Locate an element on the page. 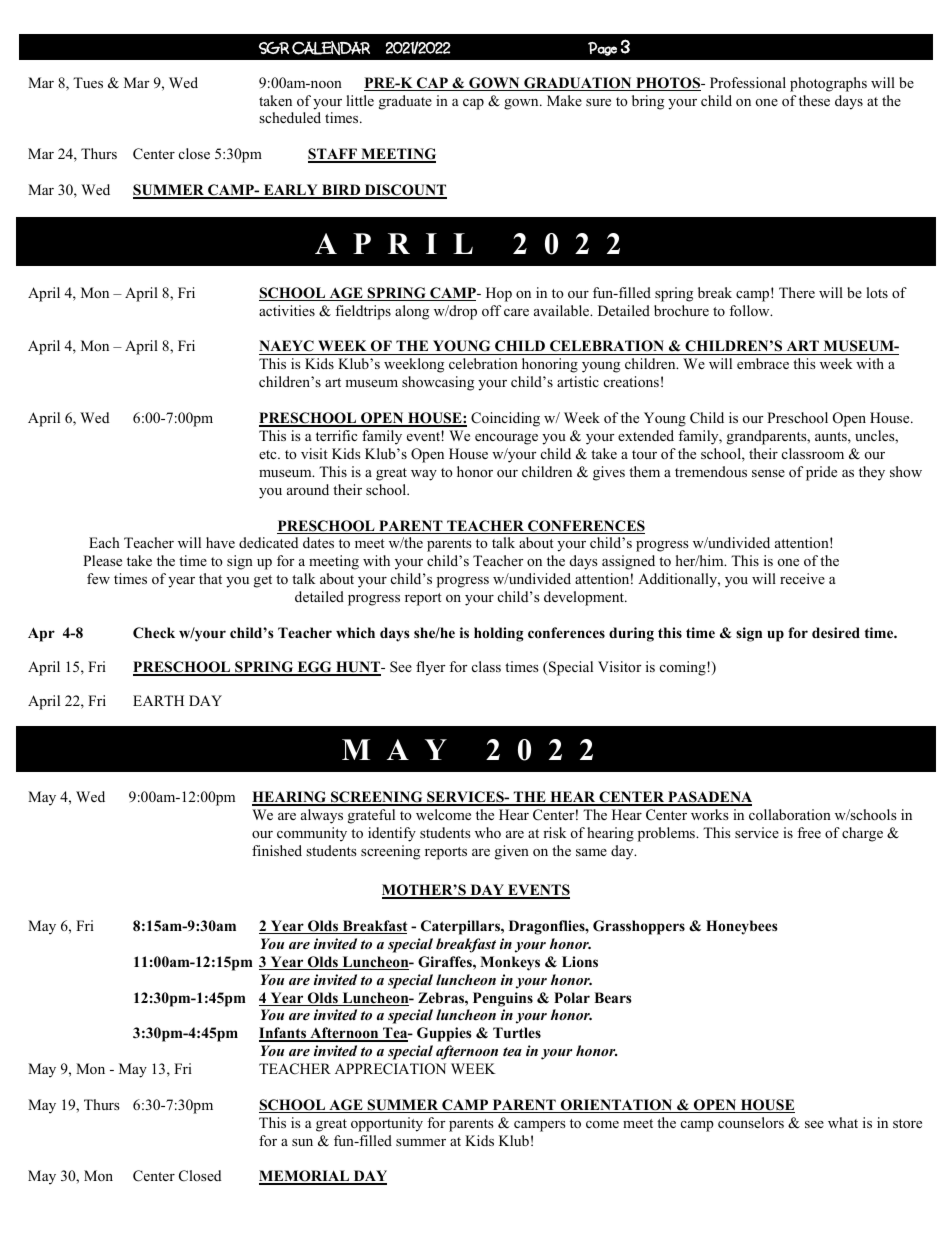 The image size is (952, 1233). desired is located at coordinates (836, 632).
